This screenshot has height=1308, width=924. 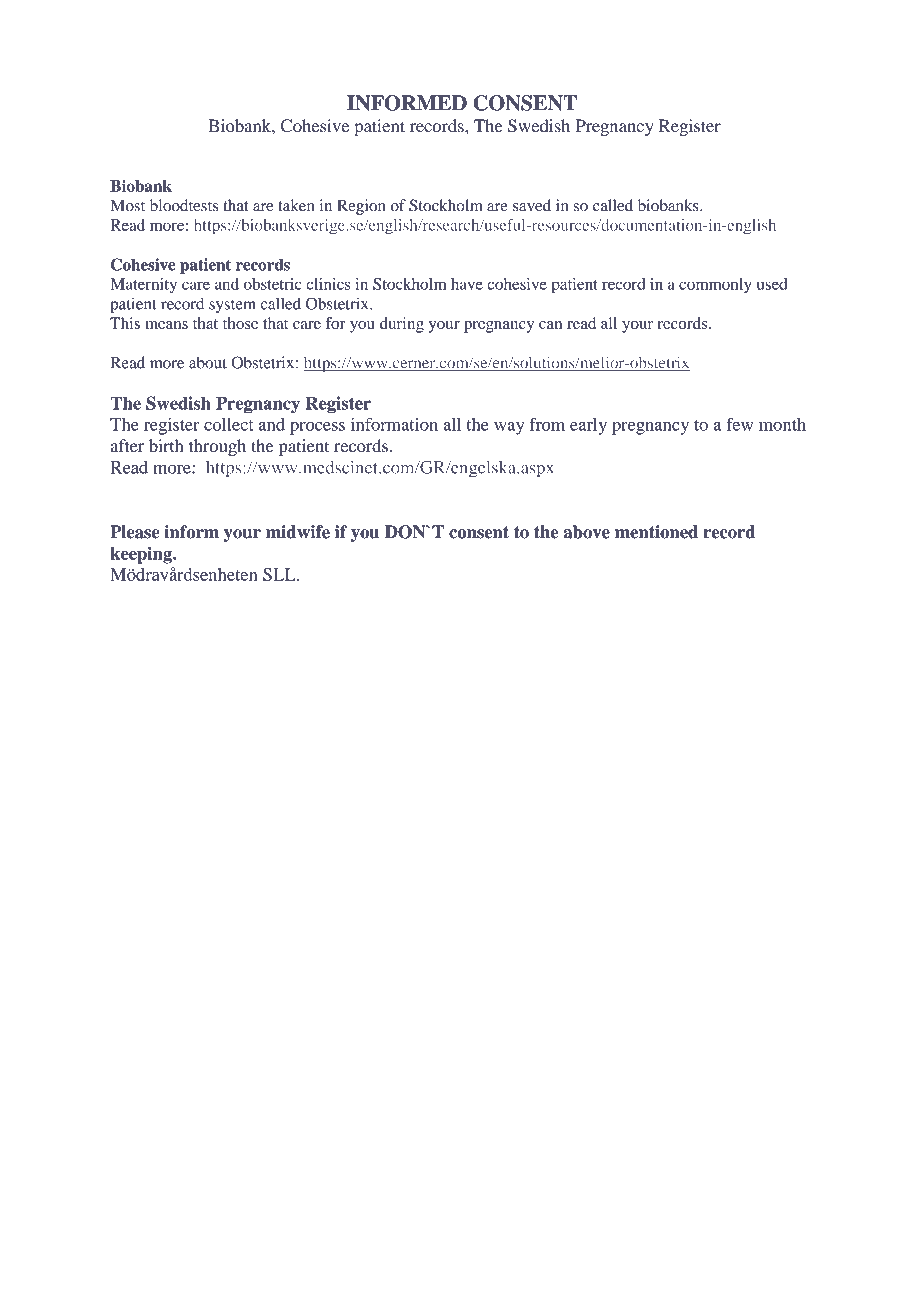 What do you see at coordinates (532, 205) in the screenshot?
I see `saved` at bounding box center [532, 205].
